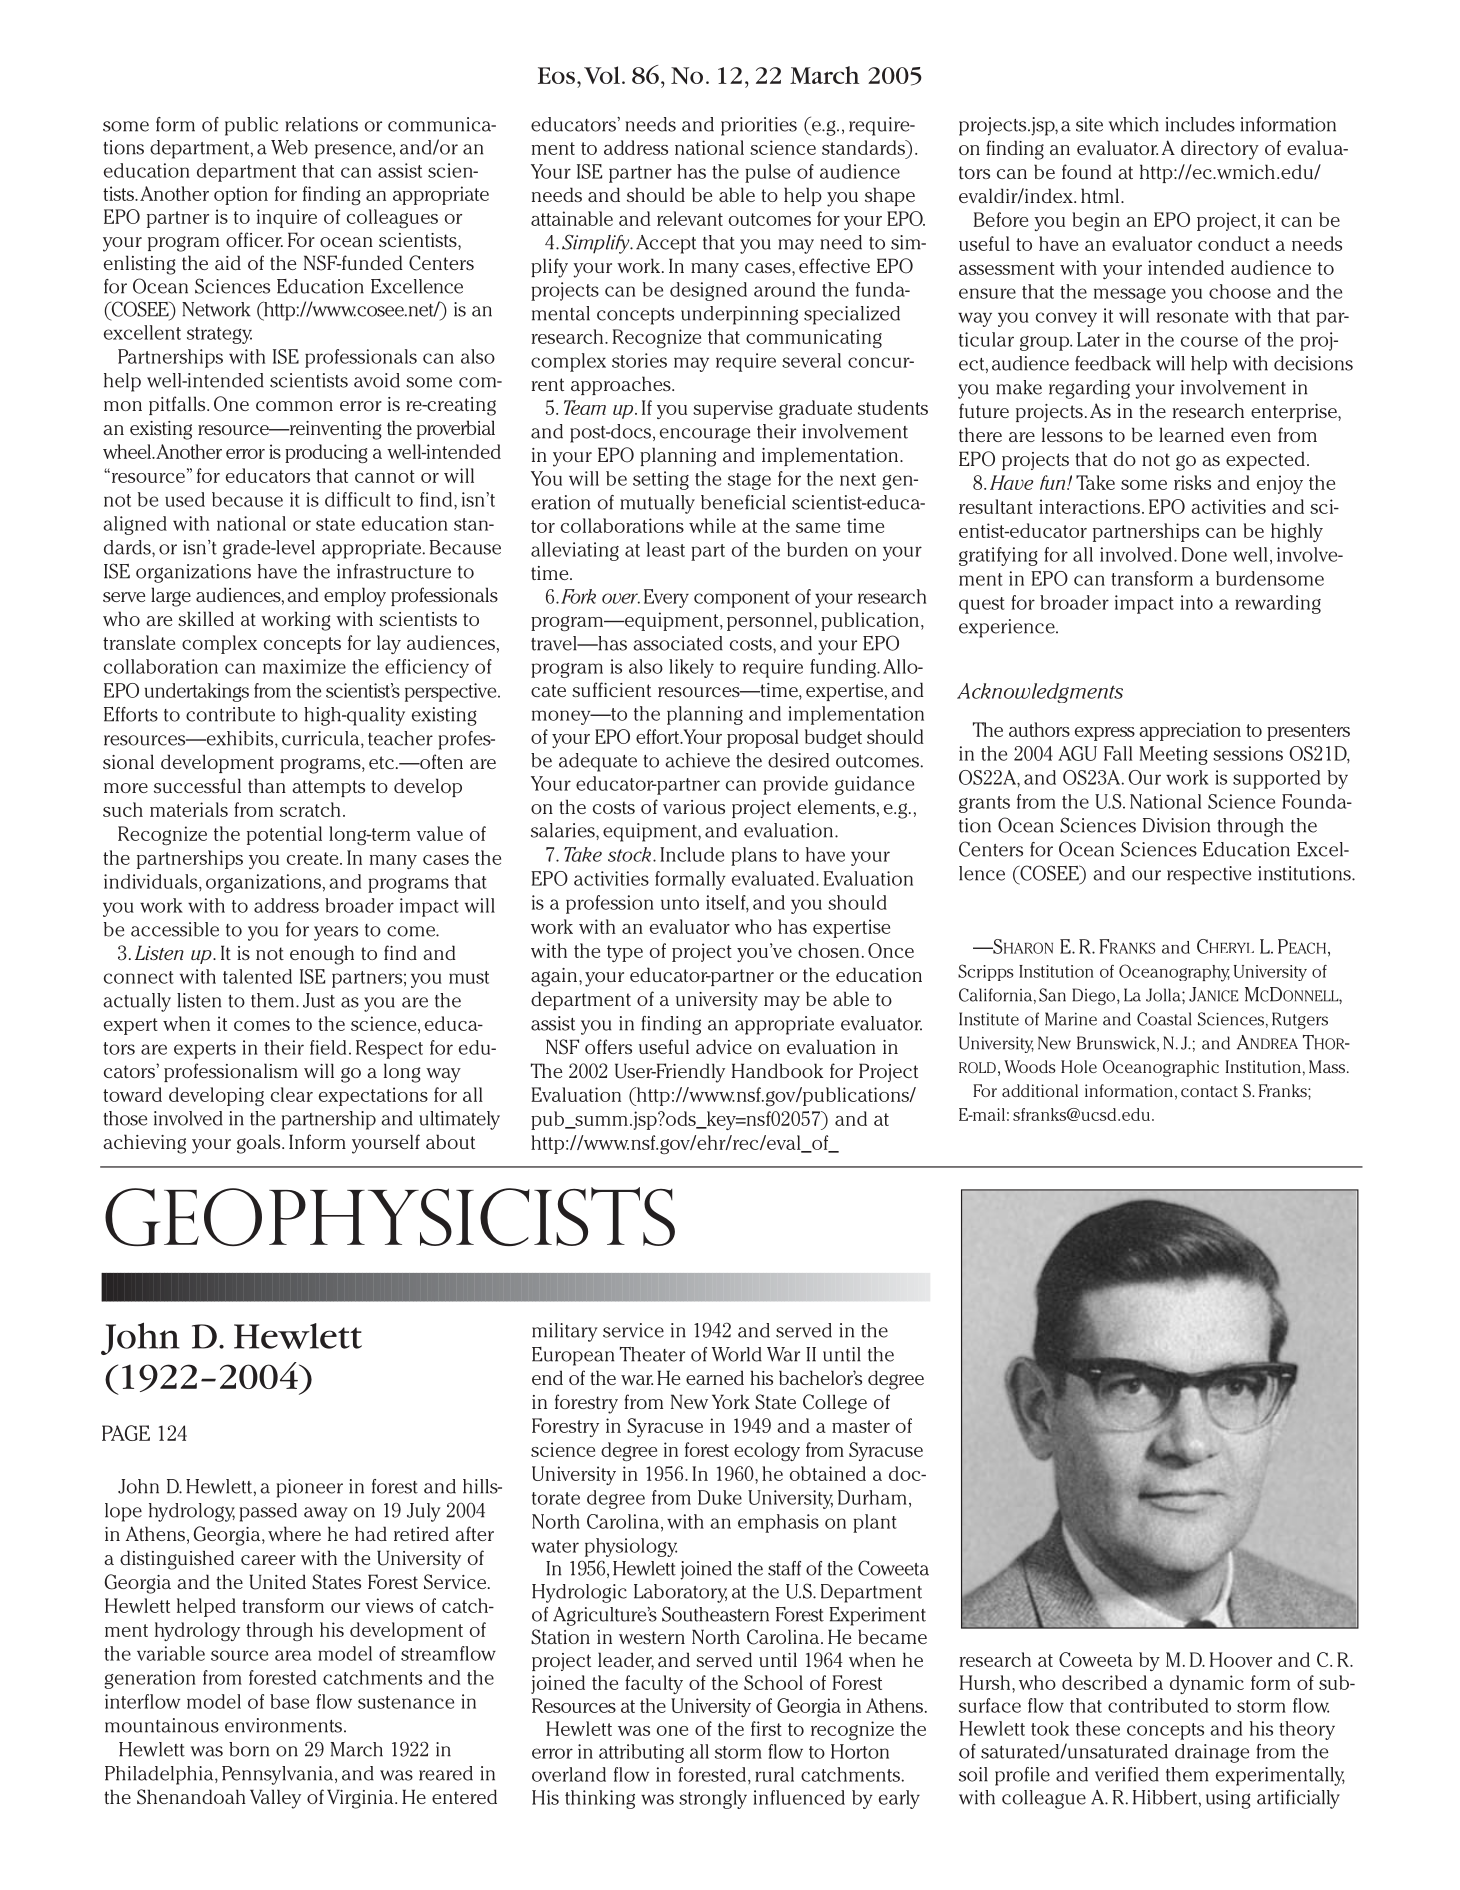 This document has width=1460, height=1890. Describe the element at coordinates (1220, 150) in the document. I see `directory` at that location.
